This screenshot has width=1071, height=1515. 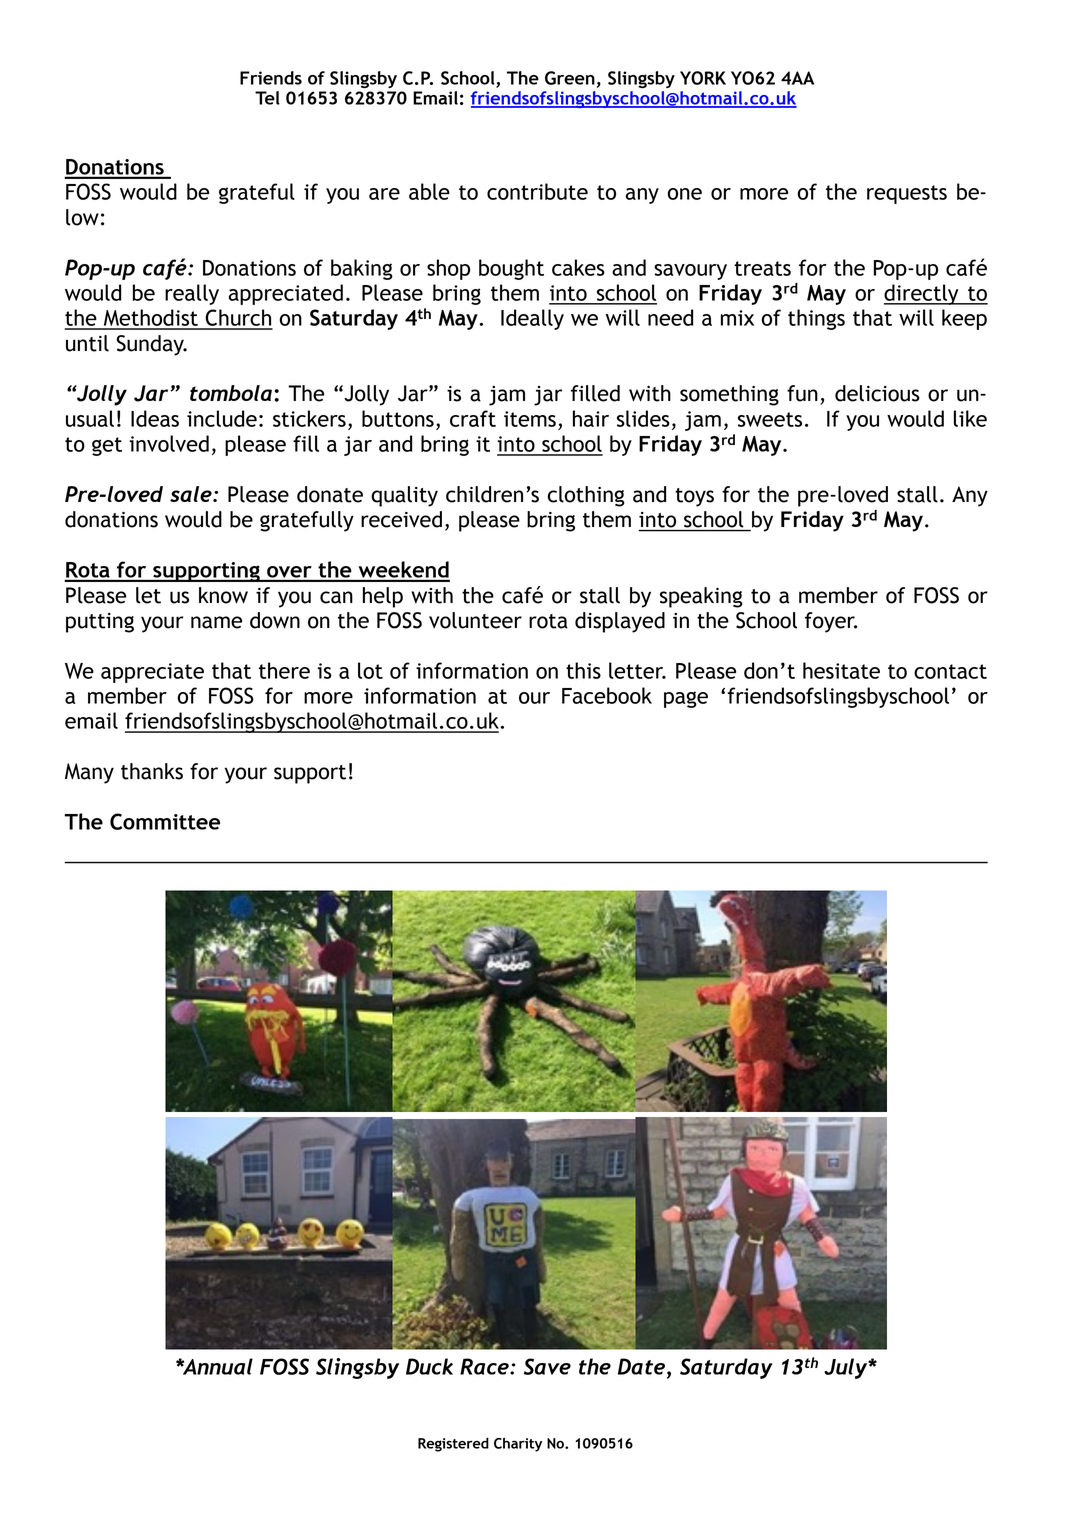 What do you see at coordinates (152, 771) in the screenshot?
I see `thanks` at bounding box center [152, 771].
